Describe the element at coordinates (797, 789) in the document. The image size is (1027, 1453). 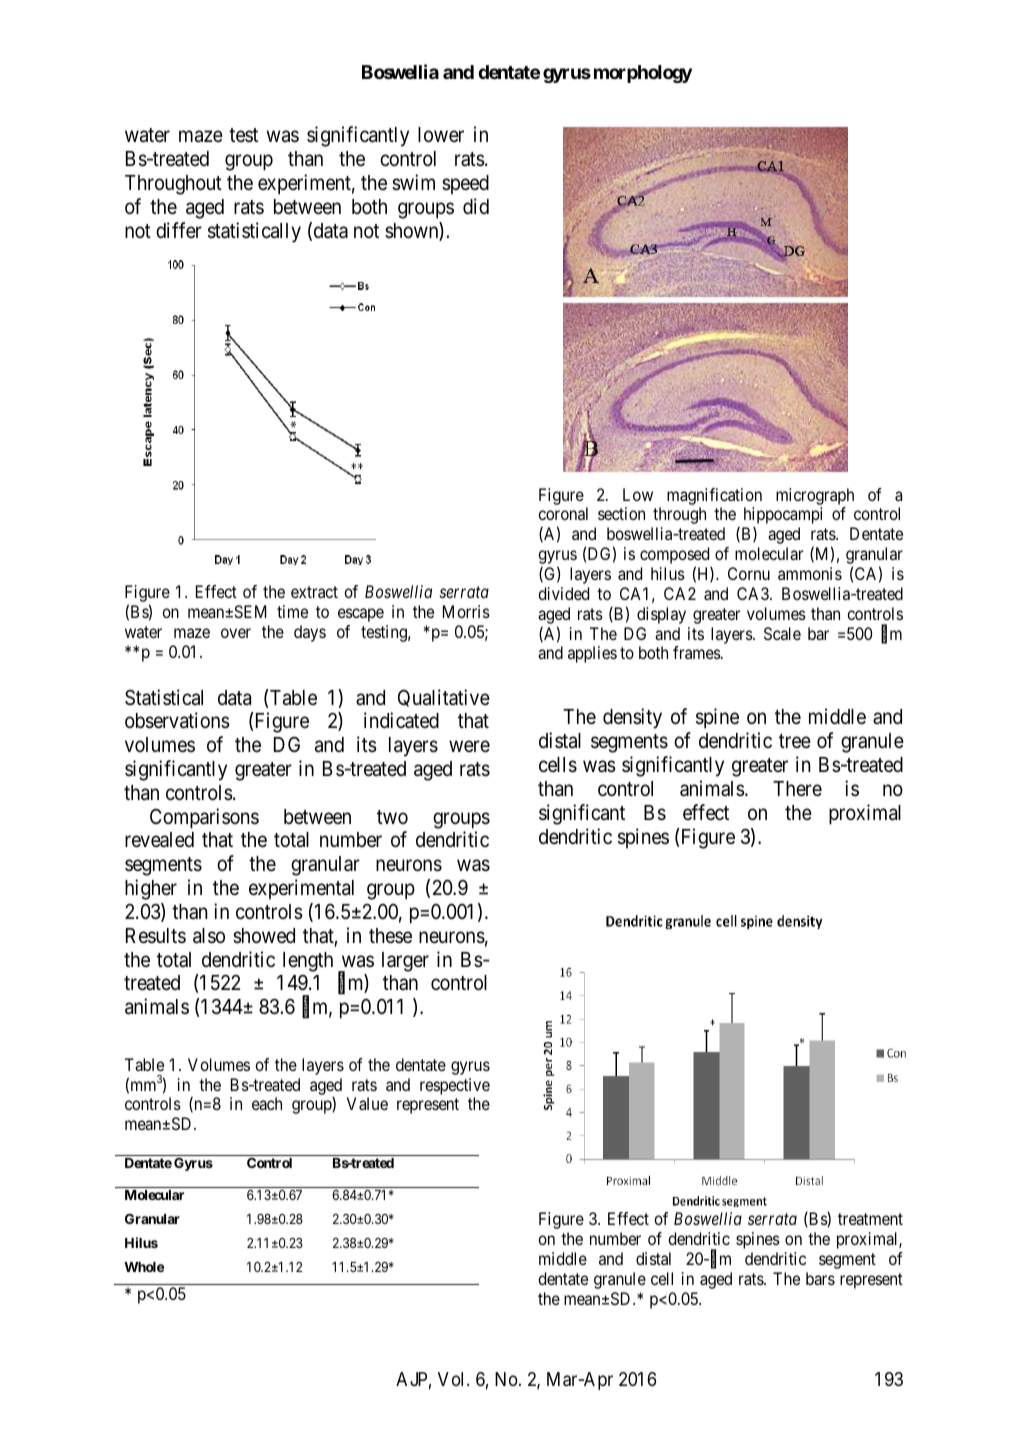
I see `There` at that location.
